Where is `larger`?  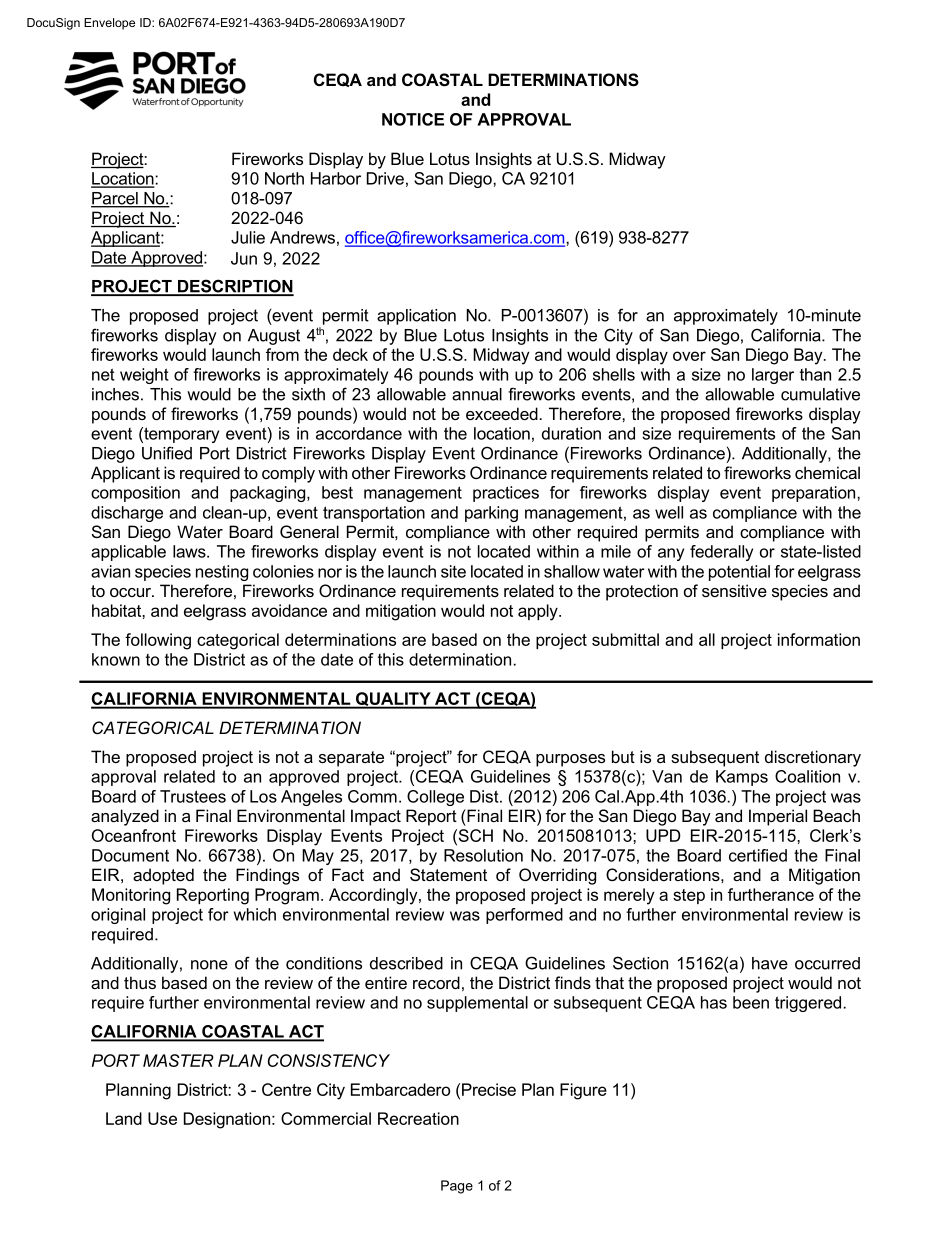 larger is located at coordinates (773, 376).
